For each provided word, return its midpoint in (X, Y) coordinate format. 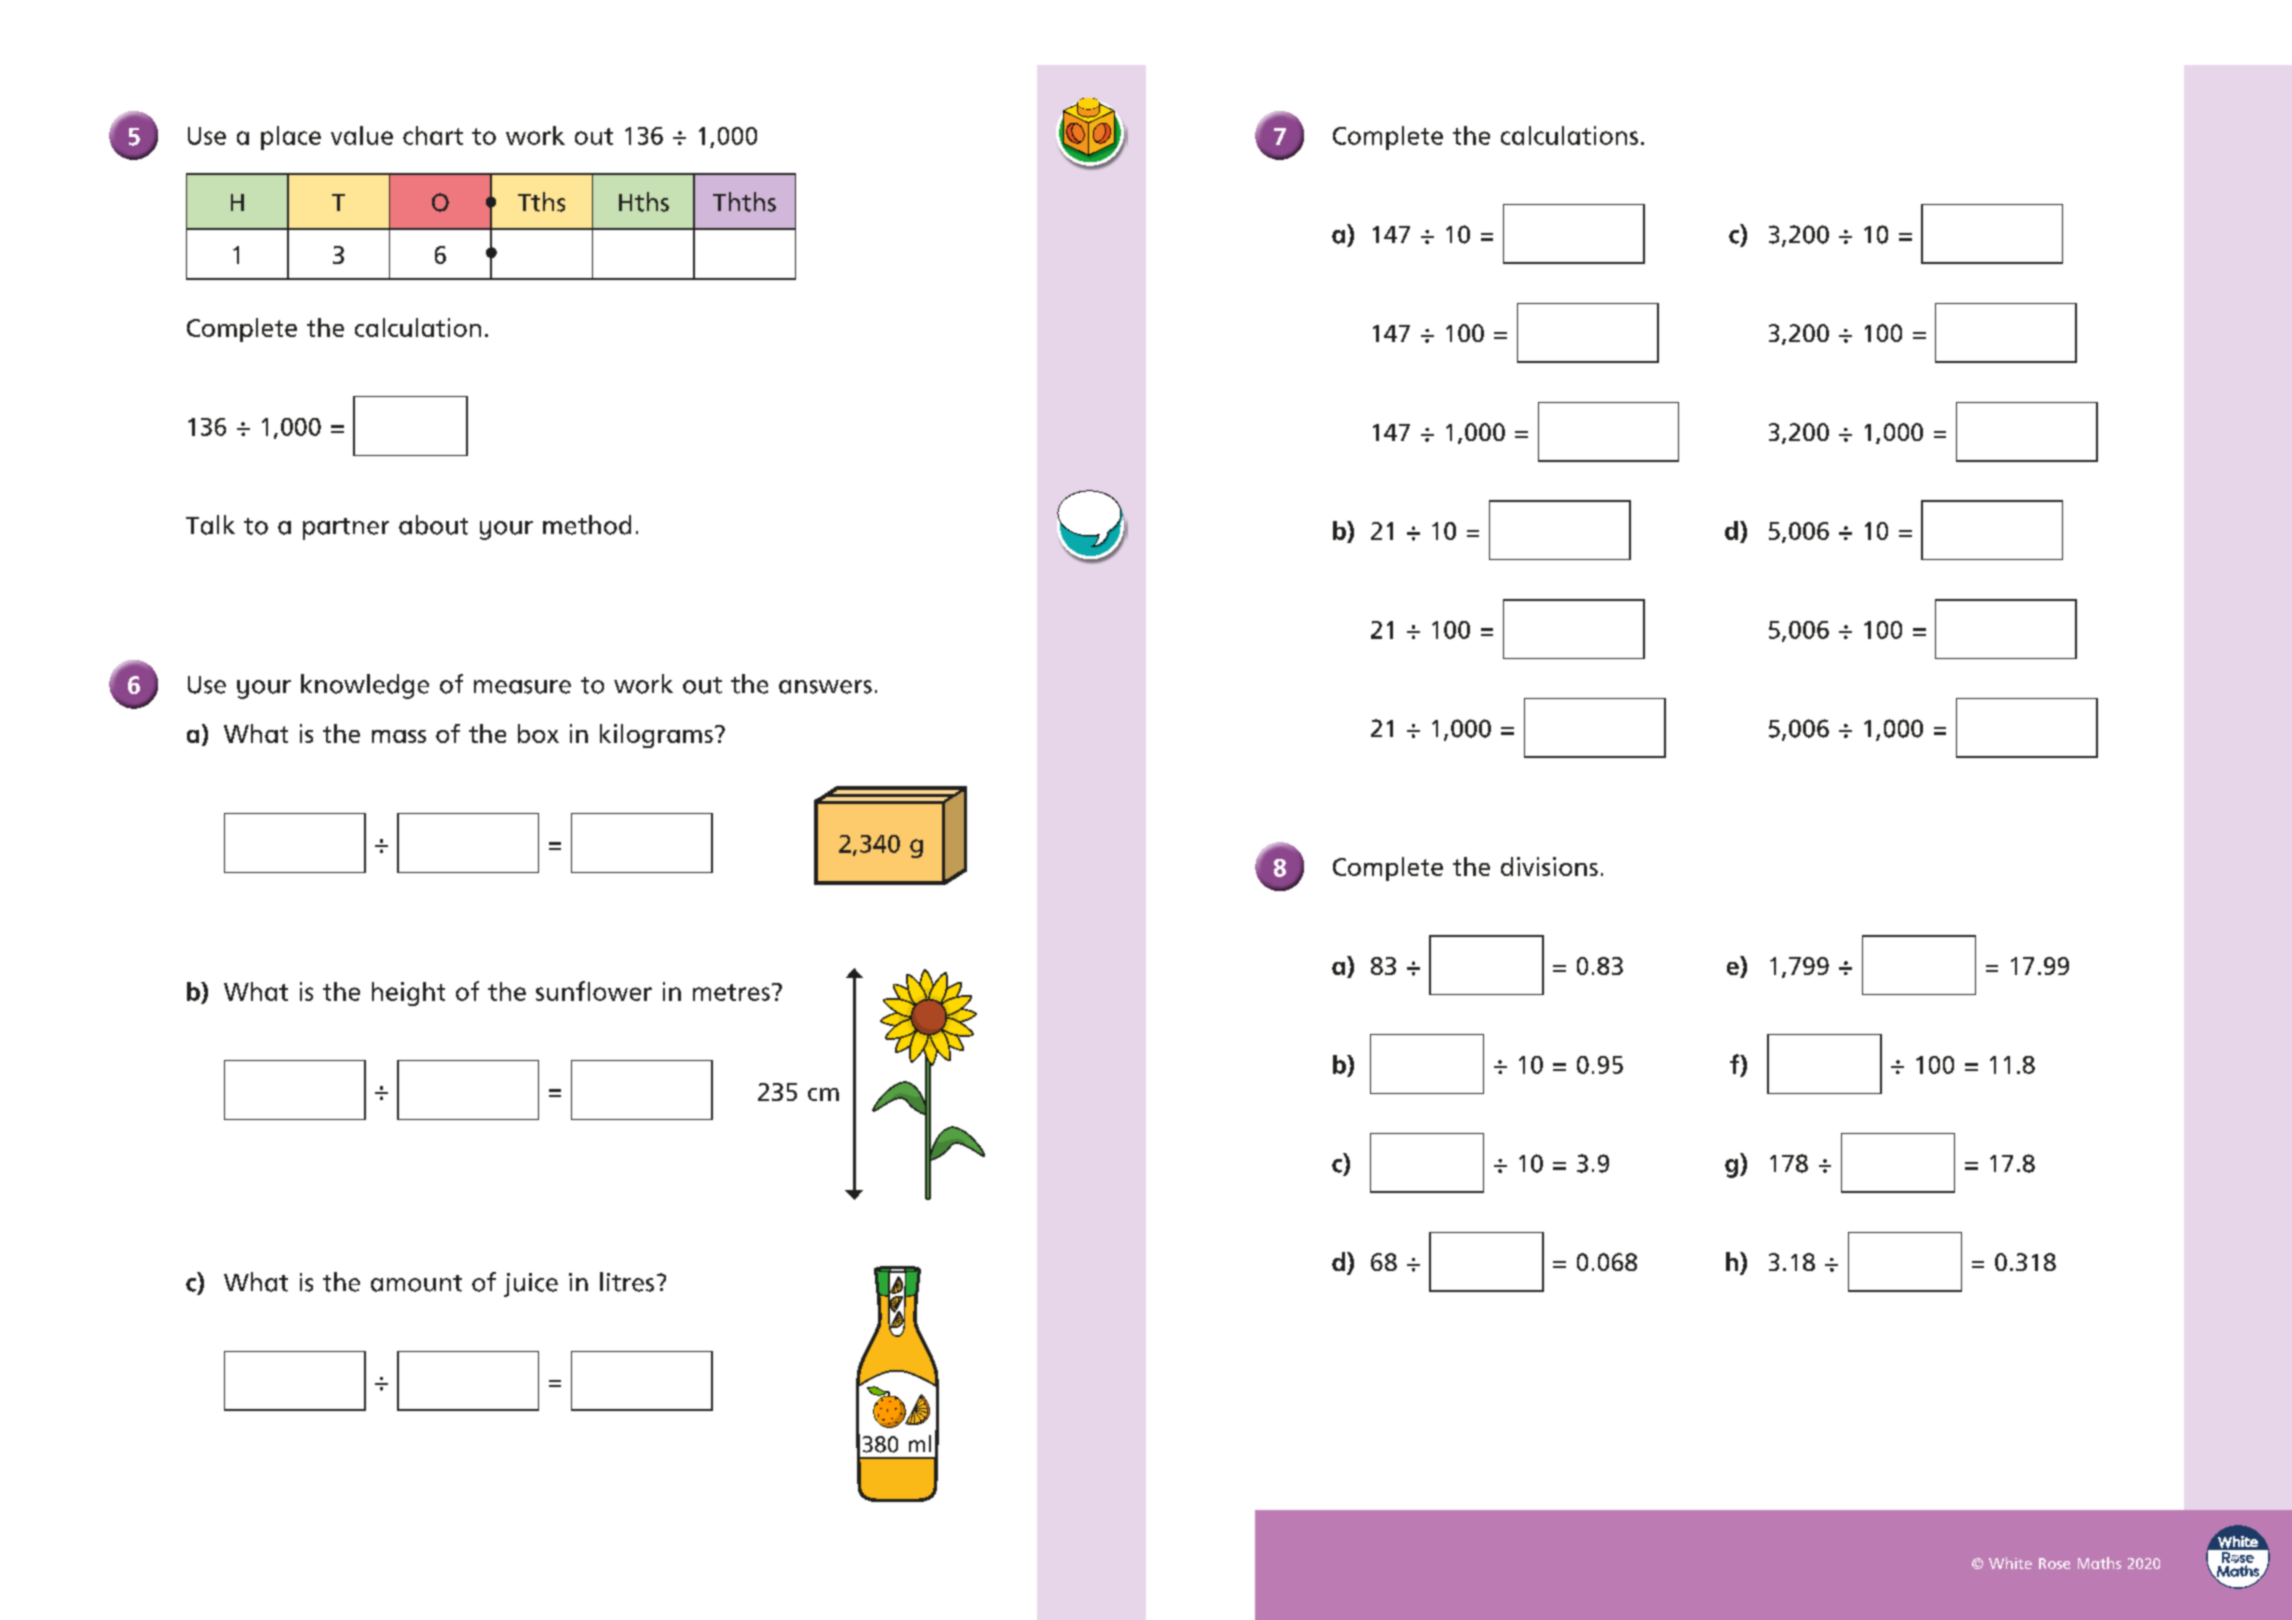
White (2010, 1563)
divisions (1549, 866)
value (362, 135)
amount (416, 1283)
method (587, 525)
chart (433, 135)
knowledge (365, 686)
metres (731, 992)
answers (825, 687)
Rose (2054, 1563)
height (408, 994)
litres (627, 1282)
